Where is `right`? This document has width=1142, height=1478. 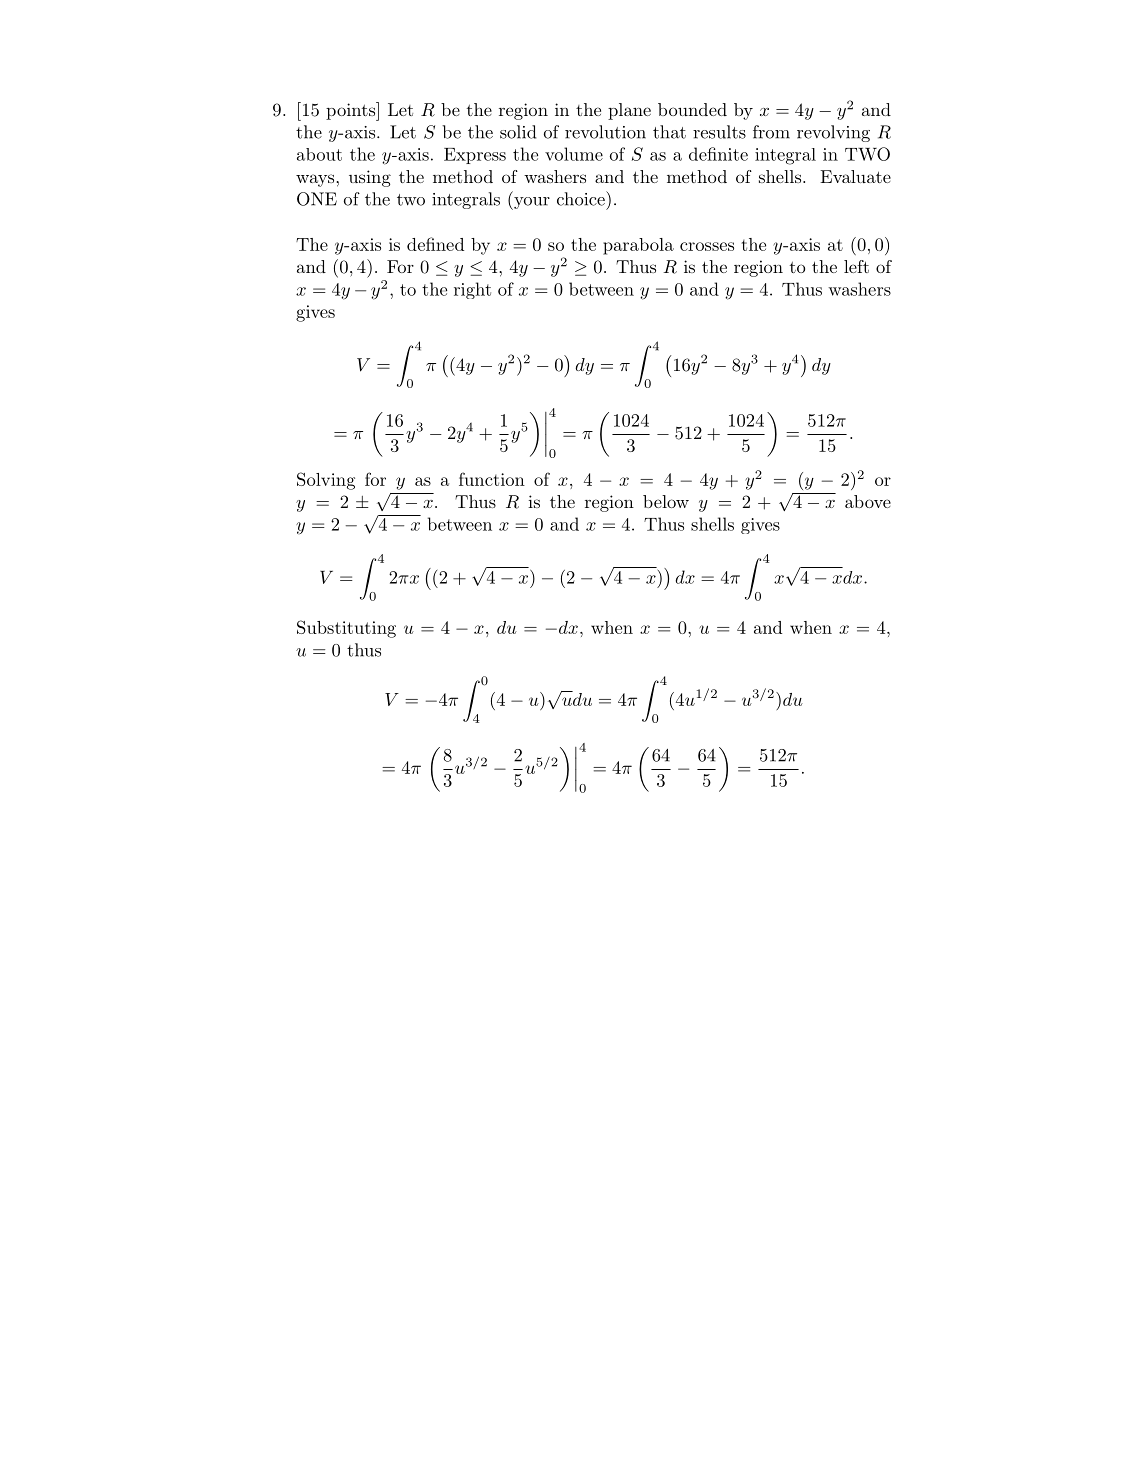
right is located at coordinates (472, 290).
